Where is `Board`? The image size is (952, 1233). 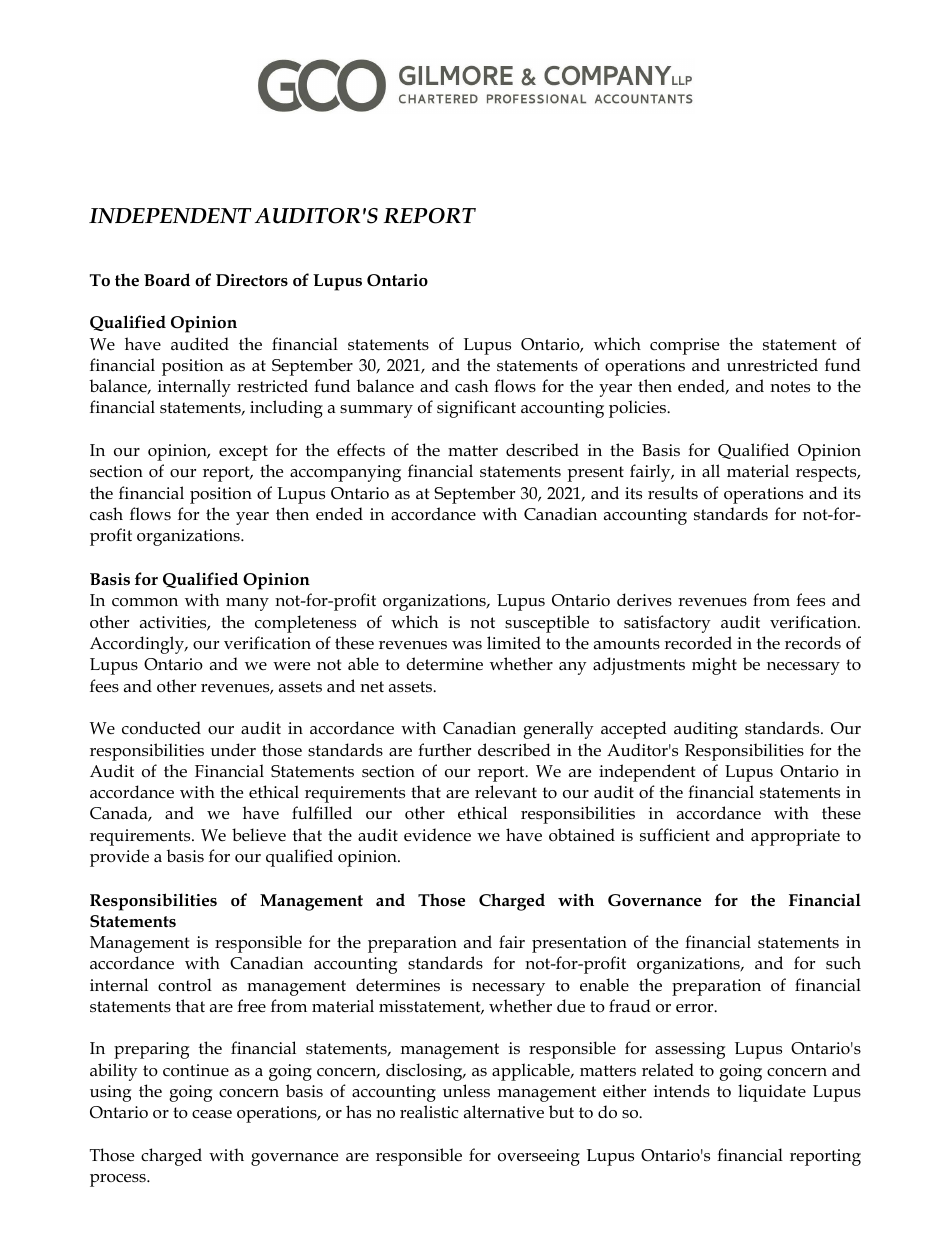
Board is located at coordinates (167, 279).
